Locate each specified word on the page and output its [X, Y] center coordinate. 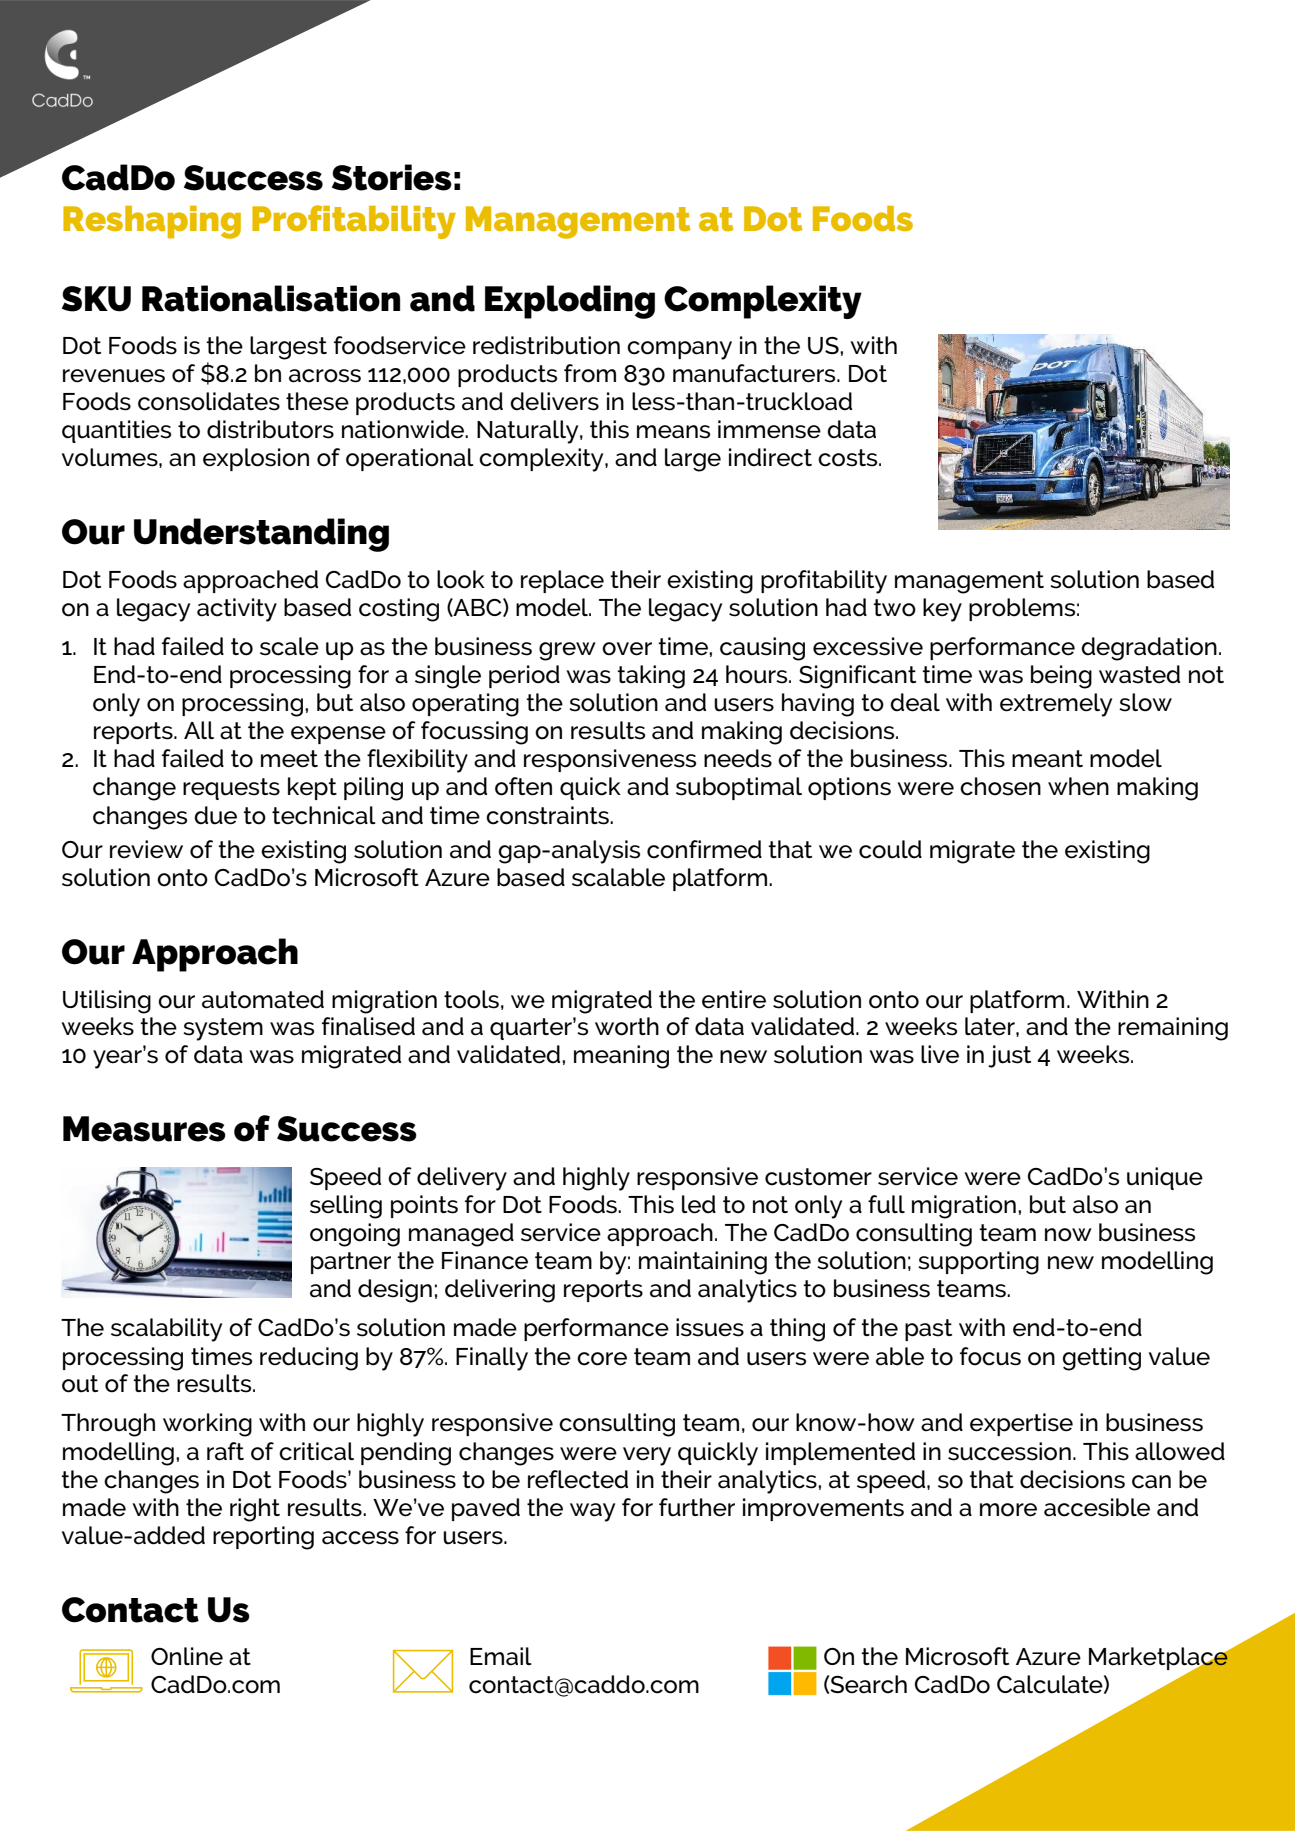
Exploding [570, 302]
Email [501, 1656]
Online [187, 1656]
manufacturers [755, 373]
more [1008, 1510]
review [146, 849]
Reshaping [152, 222]
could [890, 849]
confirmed [704, 849]
